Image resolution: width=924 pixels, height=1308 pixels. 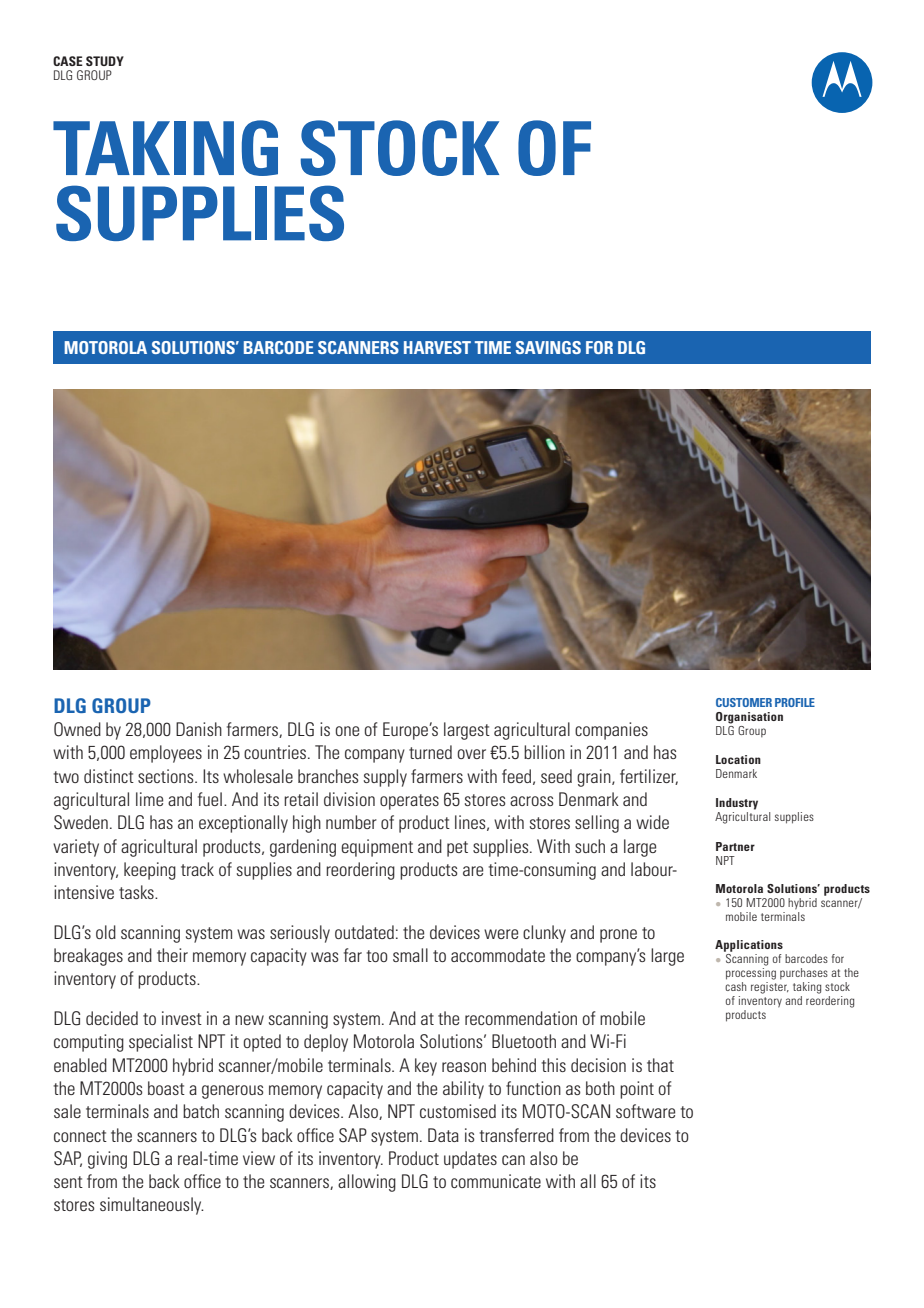 What do you see at coordinates (744, 702) in the document?
I see `CUSTOMER` at bounding box center [744, 702].
